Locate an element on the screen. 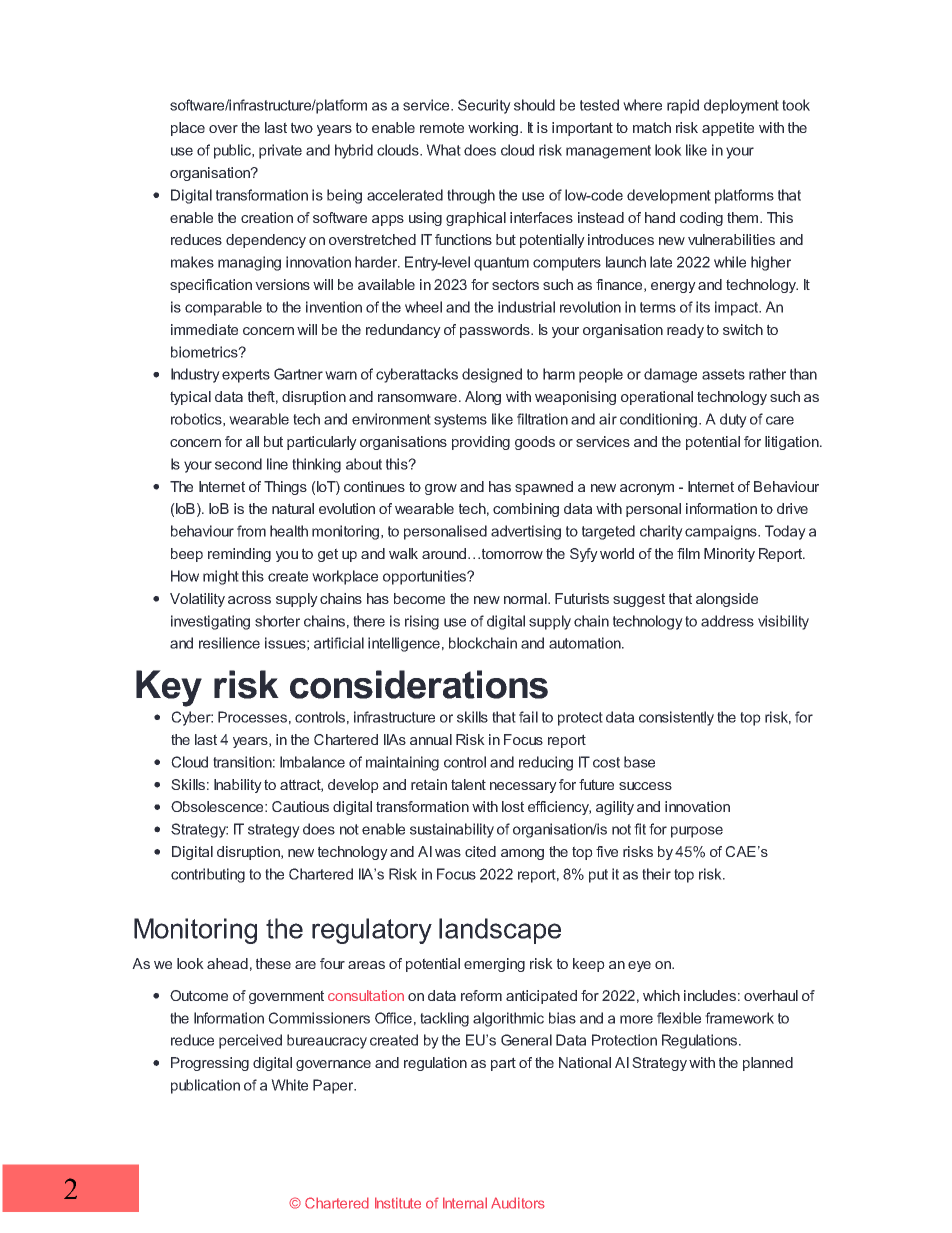 This screenshot has width=952, height=1233. Internal is located at coordinates (465, 1203).
